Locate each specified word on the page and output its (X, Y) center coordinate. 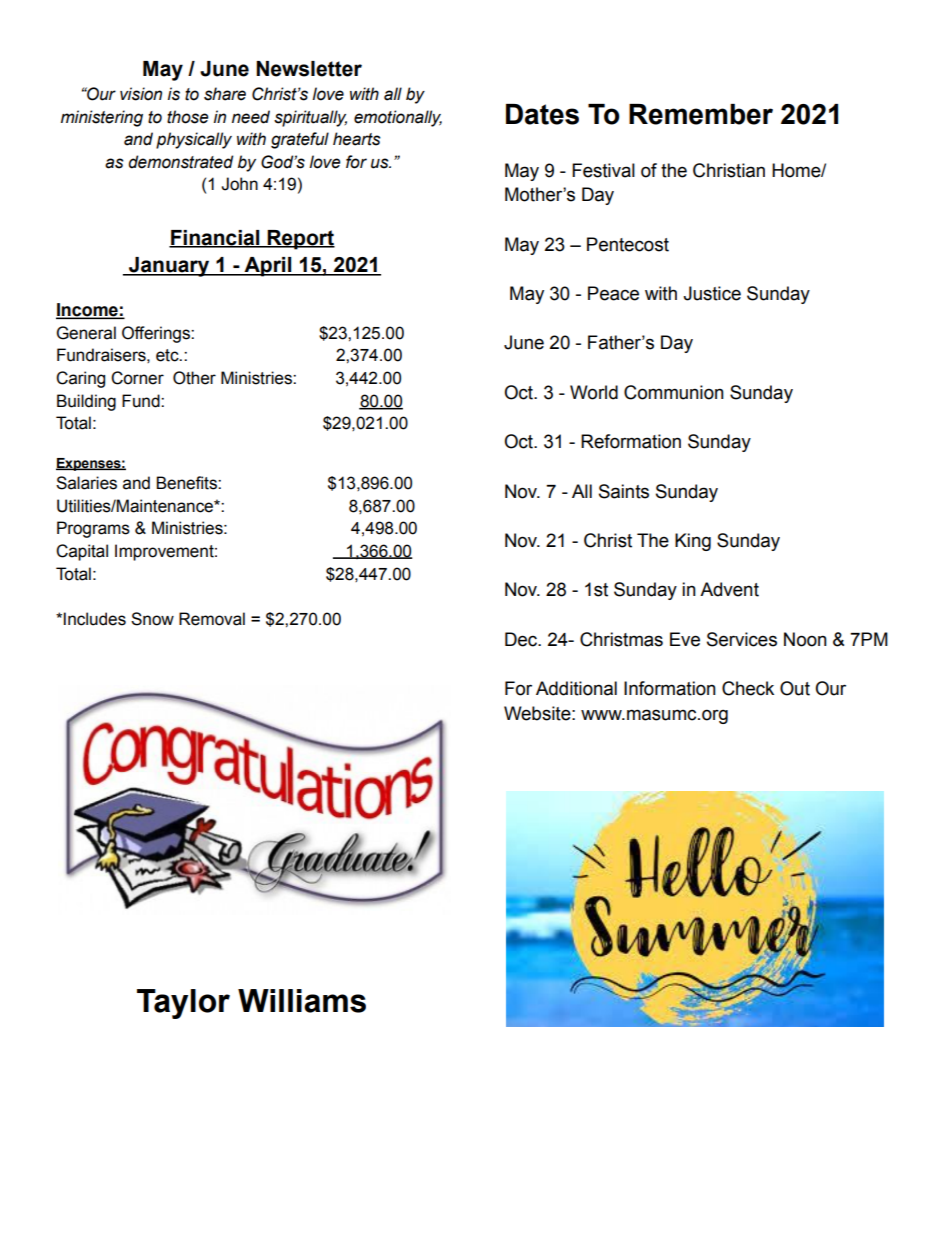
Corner (137, 378)
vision (141, 94)
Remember (701, 114)
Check (748, 688)
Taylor (183, 1004)
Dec (522, 639)
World (594, 392)
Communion (674, 392)
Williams (302, 1001)
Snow (152, 619)
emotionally (398, 118)
